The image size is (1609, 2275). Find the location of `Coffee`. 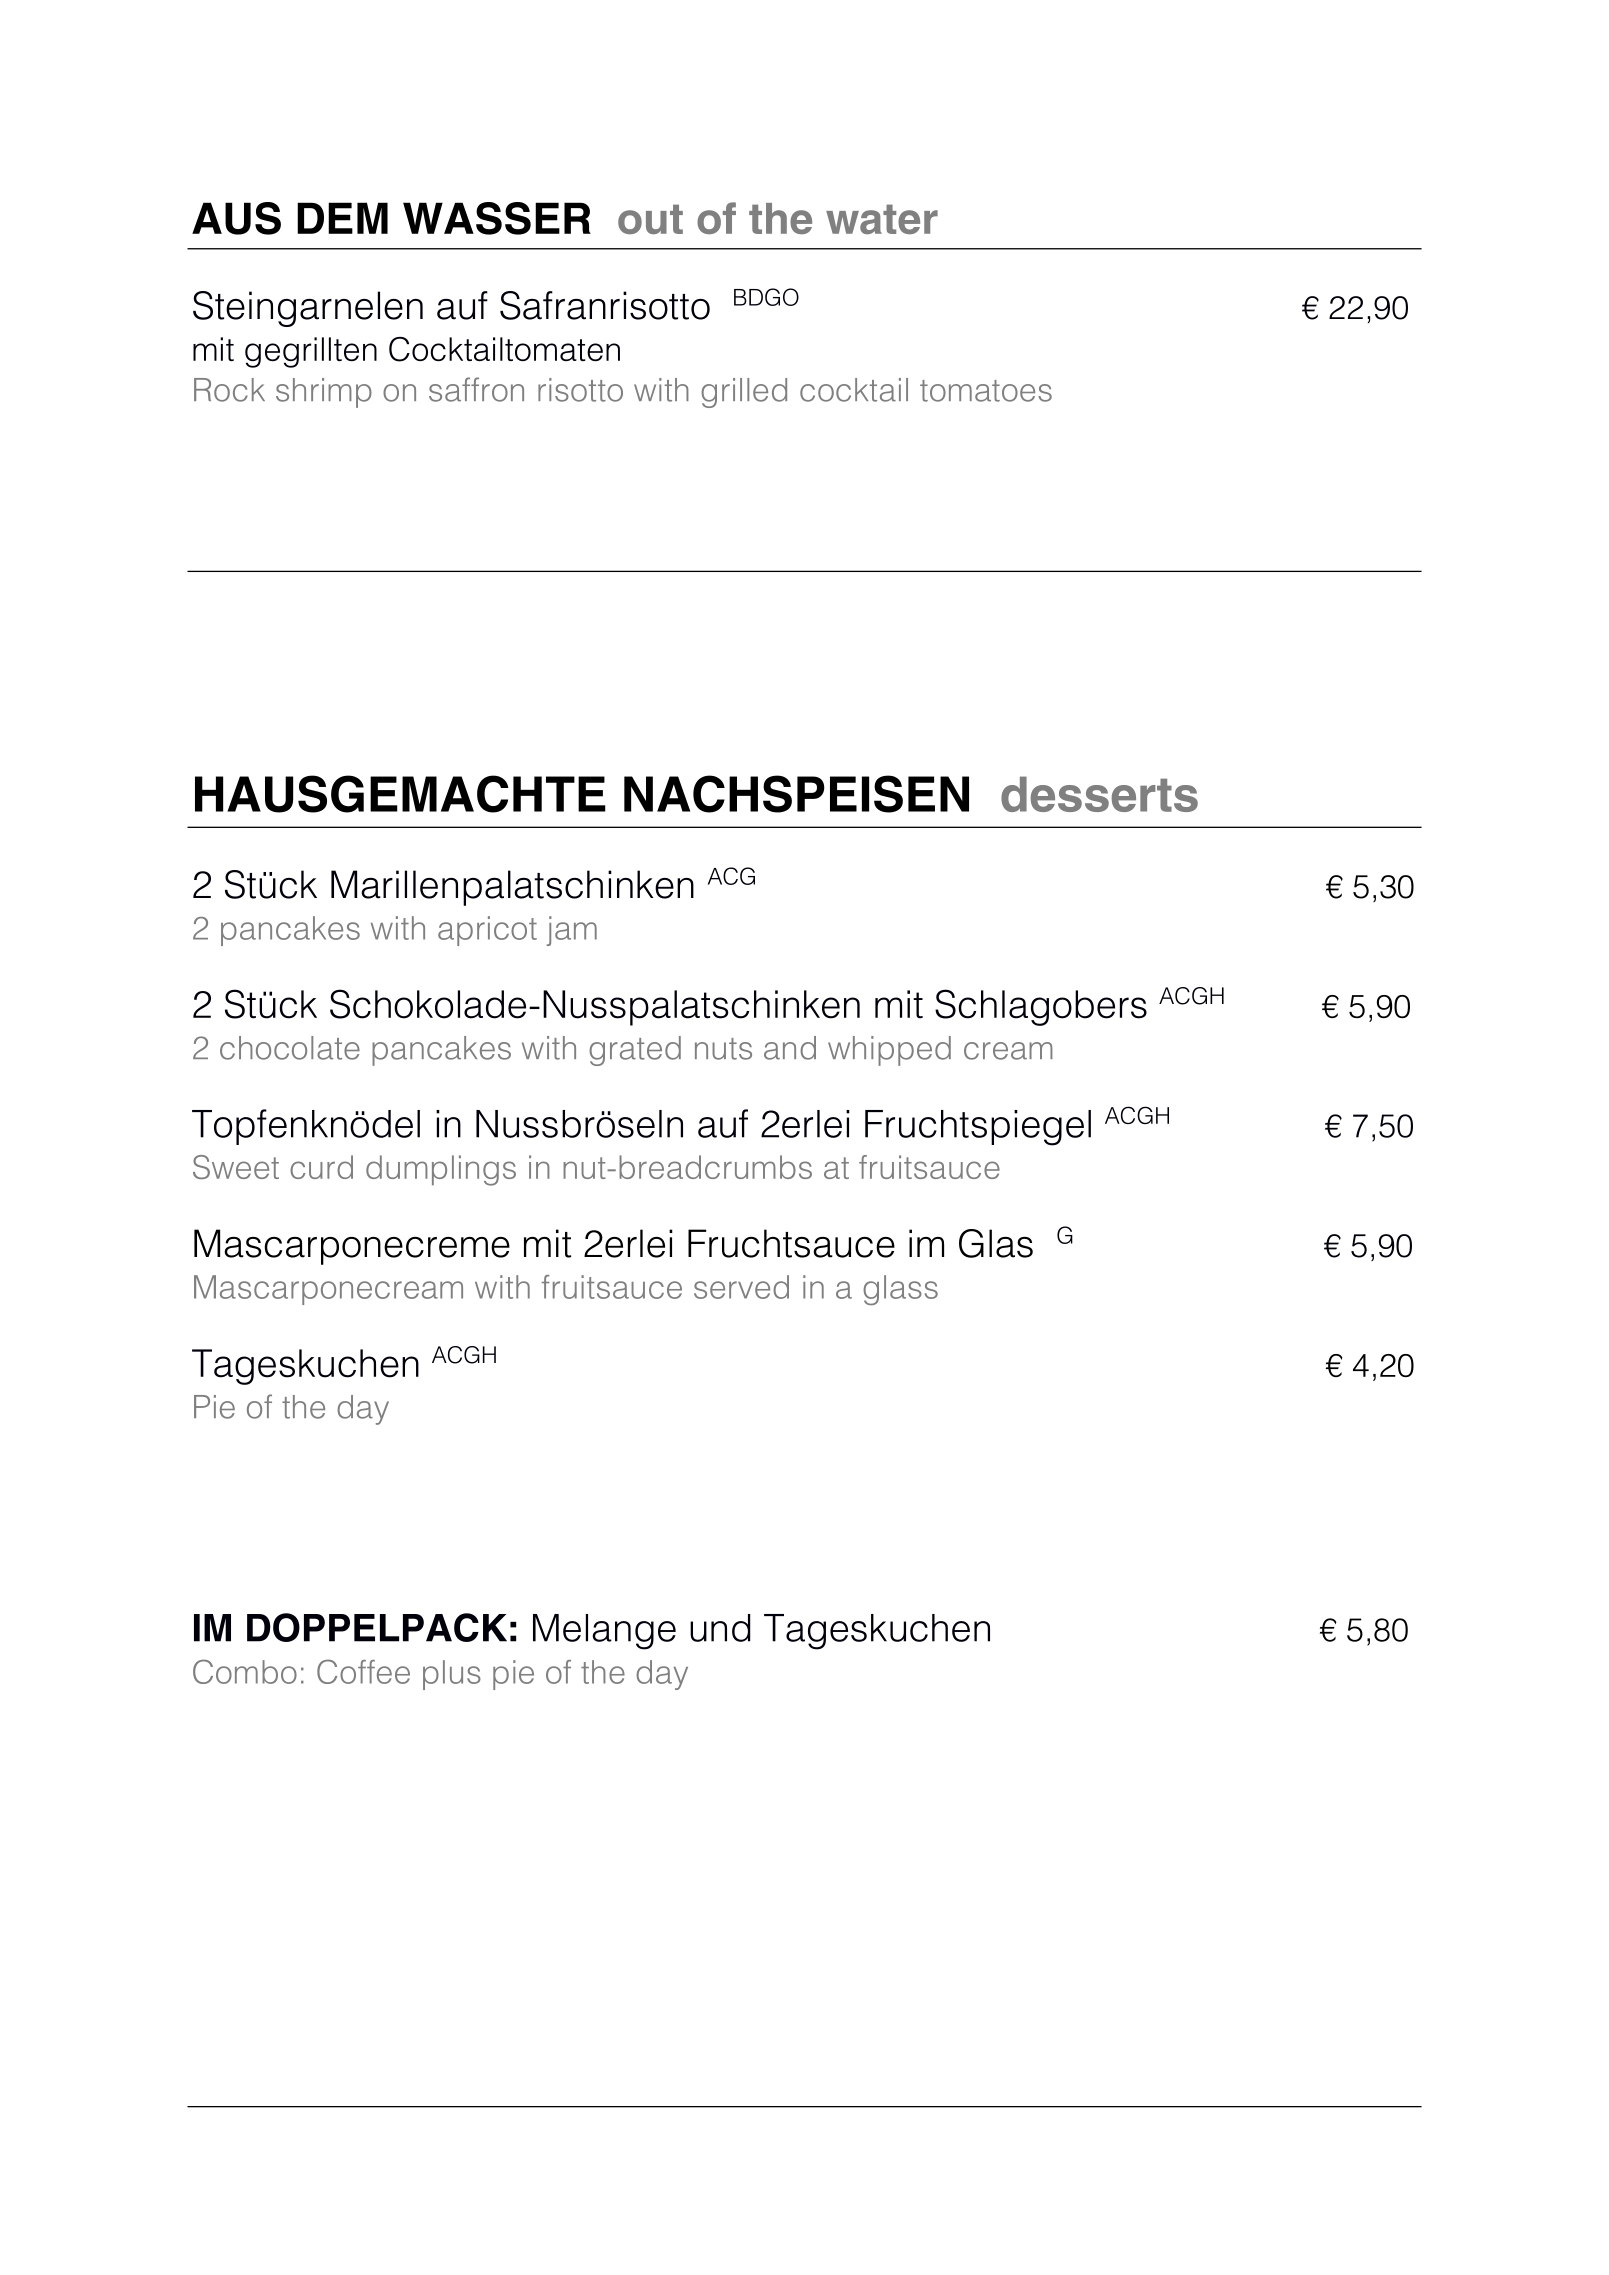

Coffee is located at coordinates (363, 1671).
